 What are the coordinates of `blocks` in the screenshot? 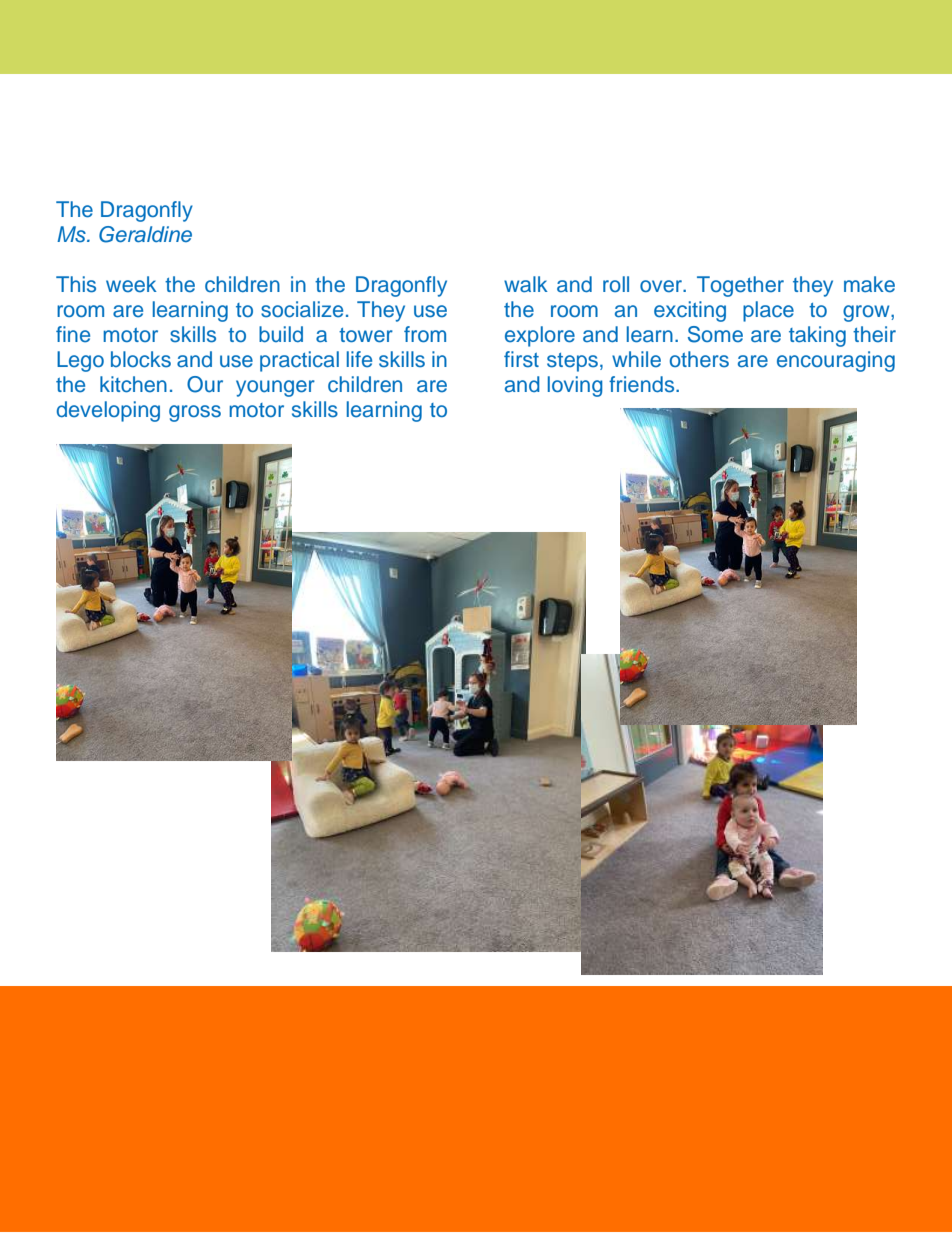 It's located at (141, 359).
